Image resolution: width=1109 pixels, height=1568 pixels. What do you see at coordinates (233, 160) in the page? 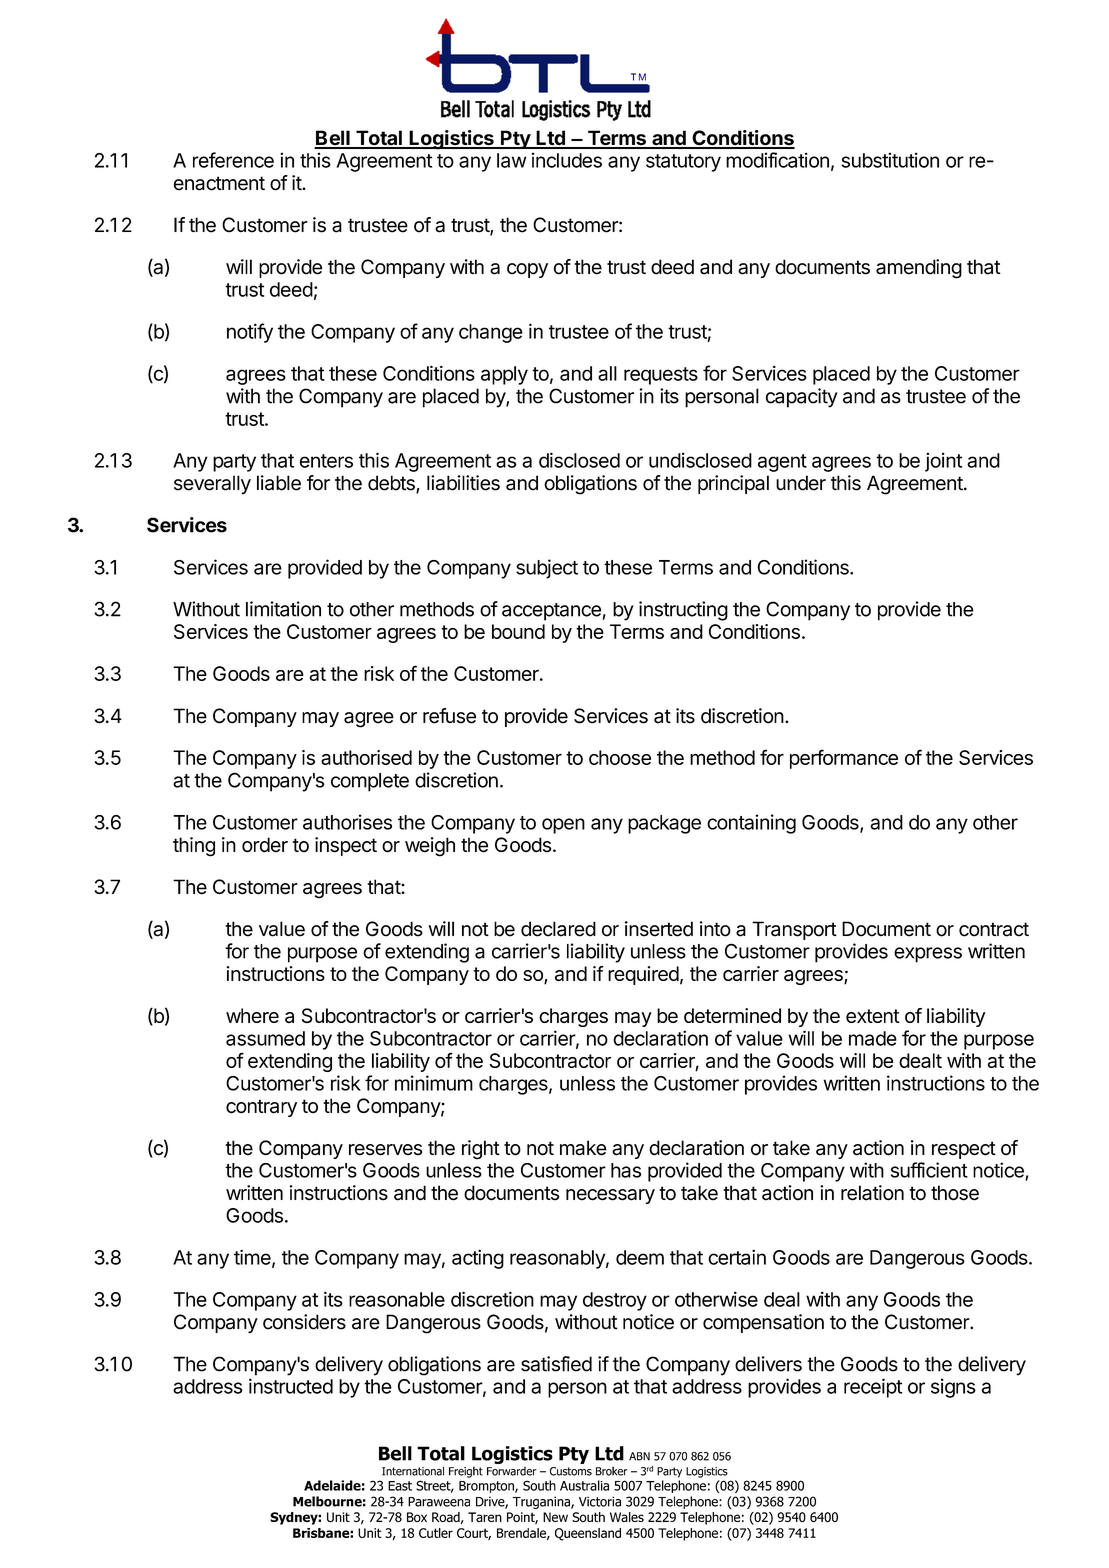
I see `reference` at bounding box center [233, 160].
